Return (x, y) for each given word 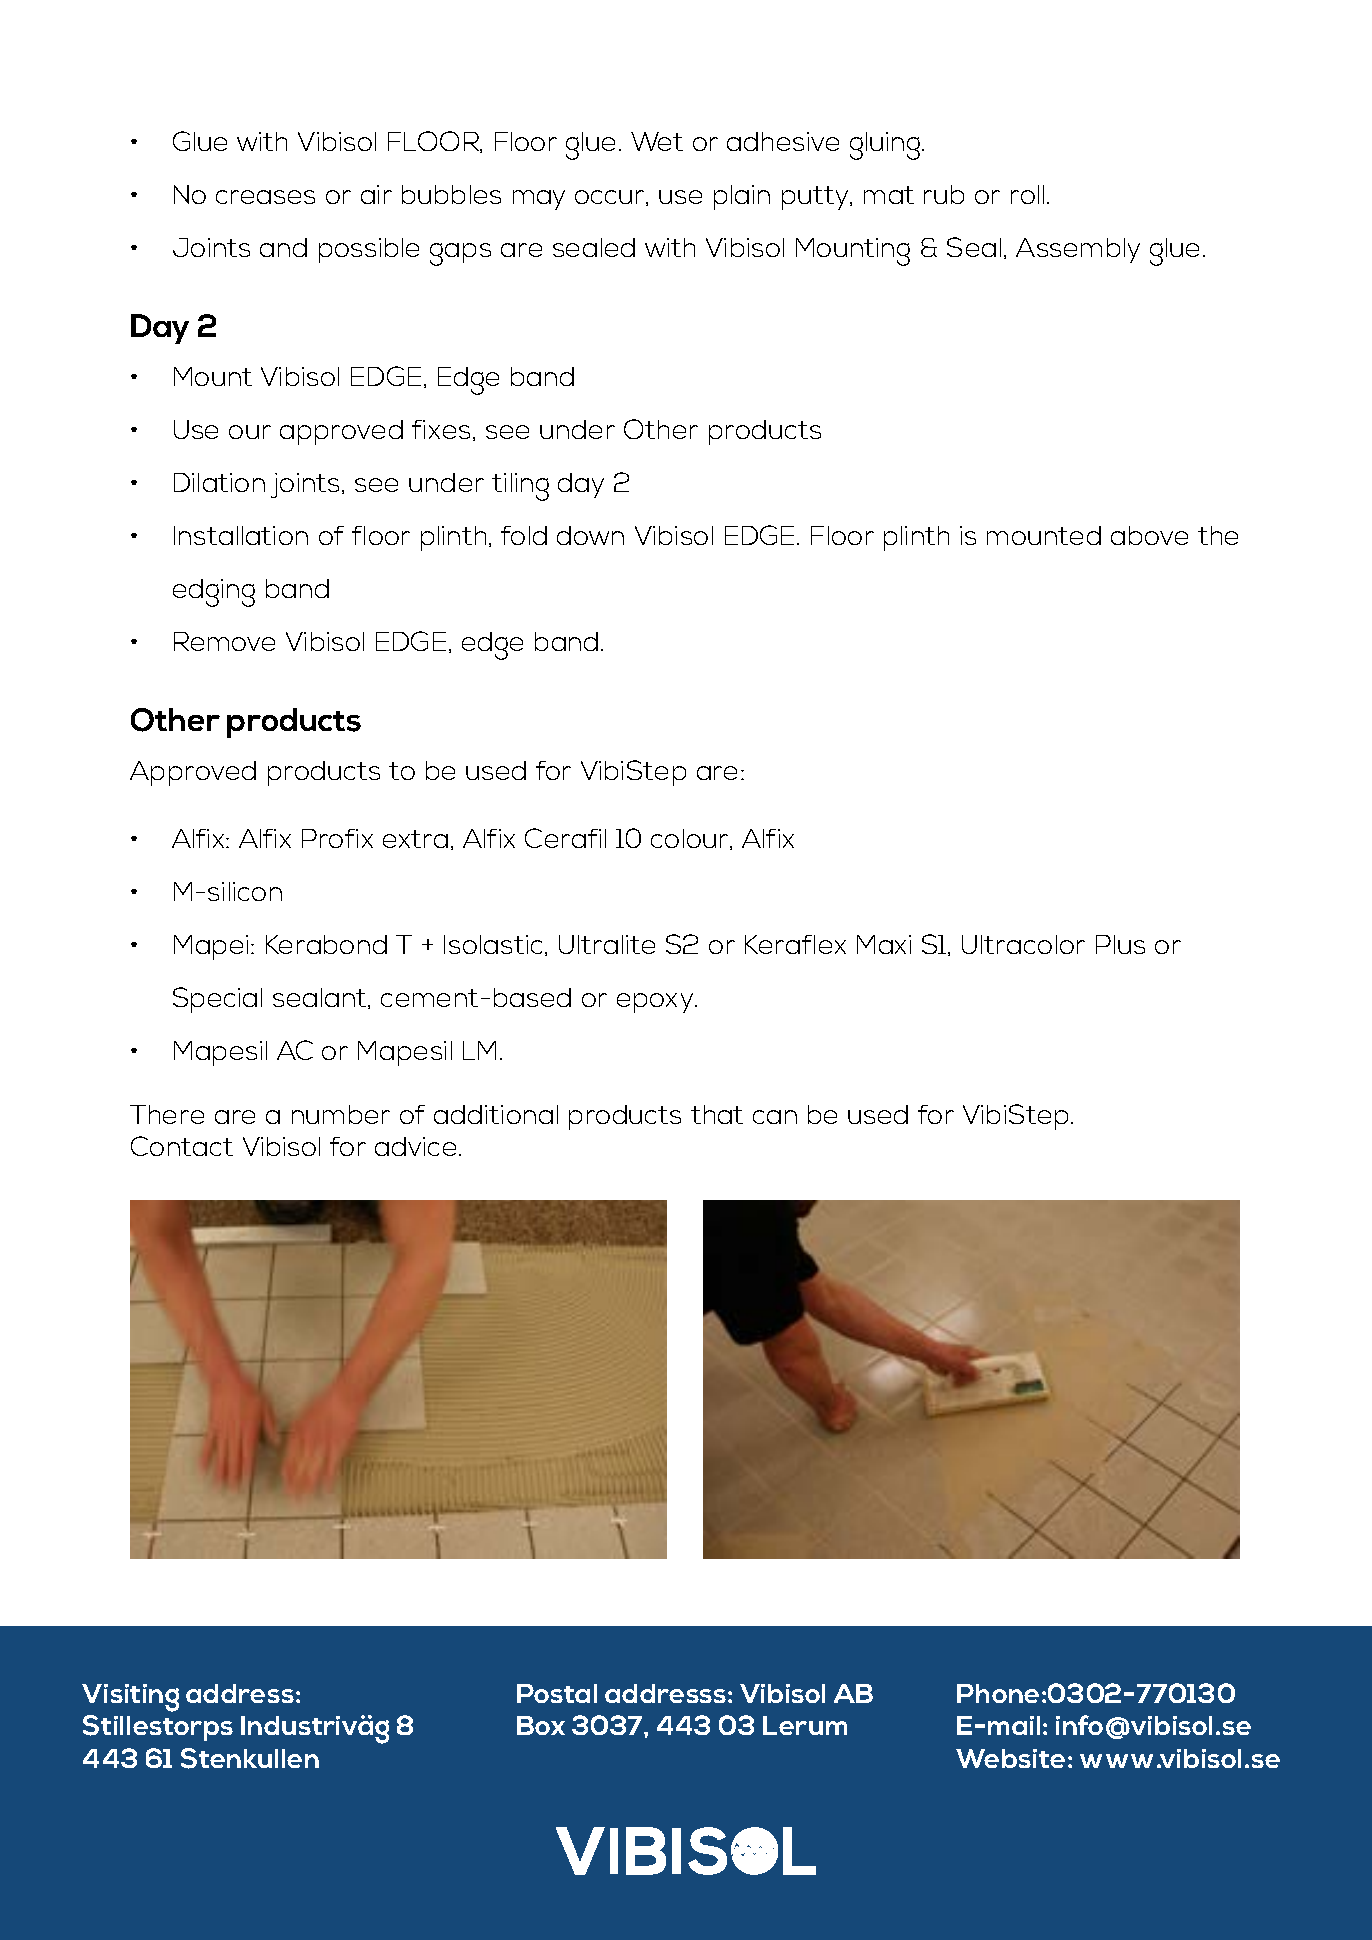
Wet (657, 141)
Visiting (130, 1698)
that (717, 1114)
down (590, 535)
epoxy (656, 1003)
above (1149, 535)
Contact (182, 1146)
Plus (1120, 944)
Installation (241, 535)
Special (217, 1000)
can (775, 1117)
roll (1027, 194)
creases (265, 197)
